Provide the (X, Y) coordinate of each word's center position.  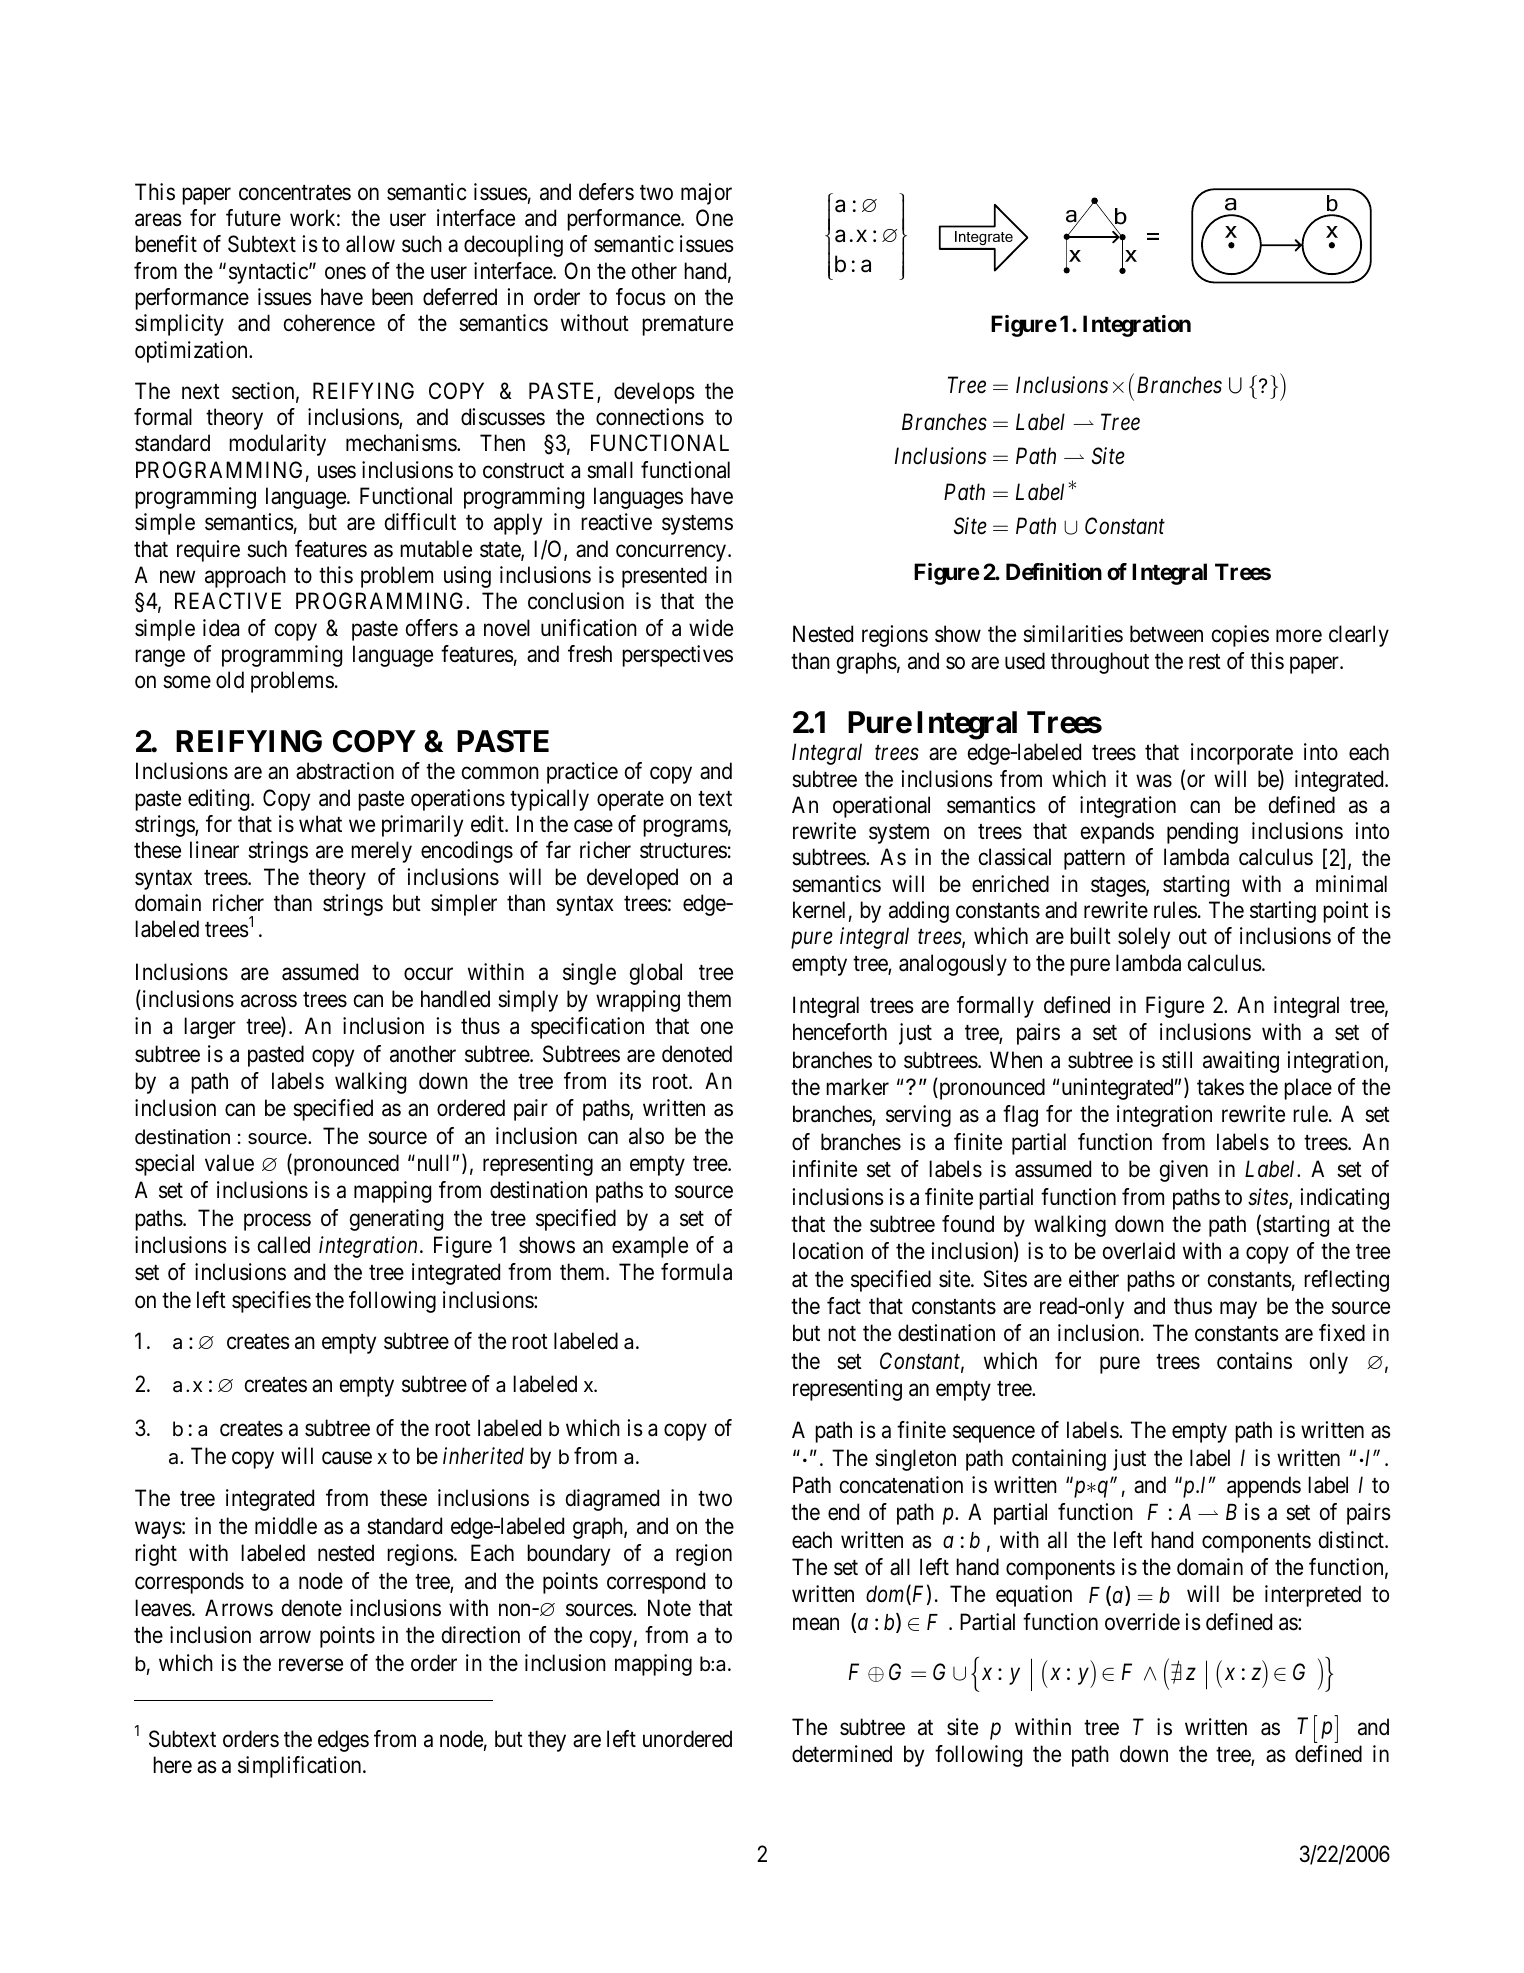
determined (842, 1754)
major (706, 194)
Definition (1054, 572)
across (269, 1001)
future (253, 217)
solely (1144, 938)
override (1142, 1622)
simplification (301, 1767)
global (656, 974)
